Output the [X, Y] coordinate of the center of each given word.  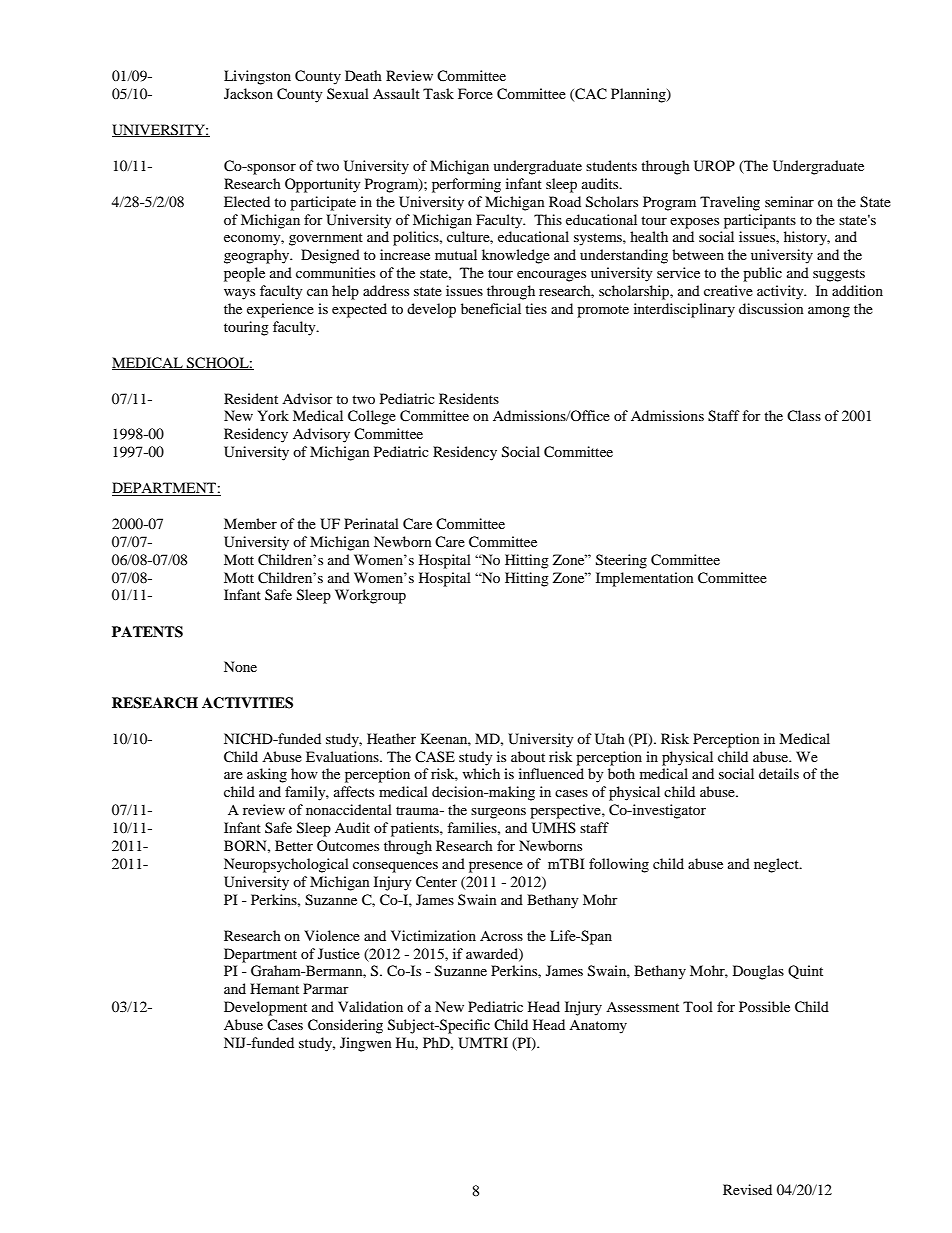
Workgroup [370, 596]
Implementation [645, 579]
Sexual [348, 93]
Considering [345, 1026]
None [240, 666]
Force [475, 93]
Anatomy [598, 1027]
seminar [789, 201]
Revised [747, 1189]
